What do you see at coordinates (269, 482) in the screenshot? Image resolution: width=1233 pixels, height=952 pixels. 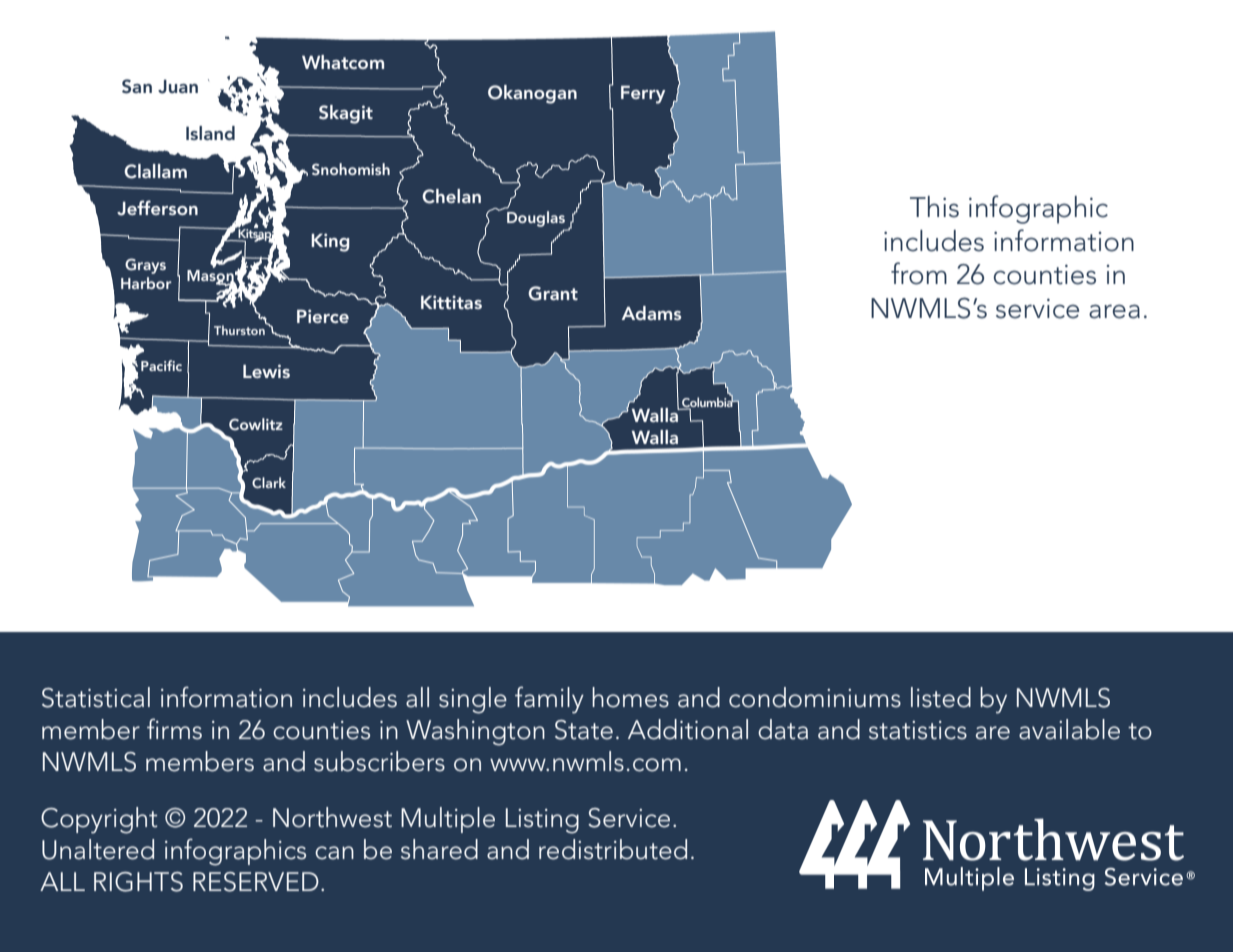 I see `Clark` at bounding box center [269, 482].
